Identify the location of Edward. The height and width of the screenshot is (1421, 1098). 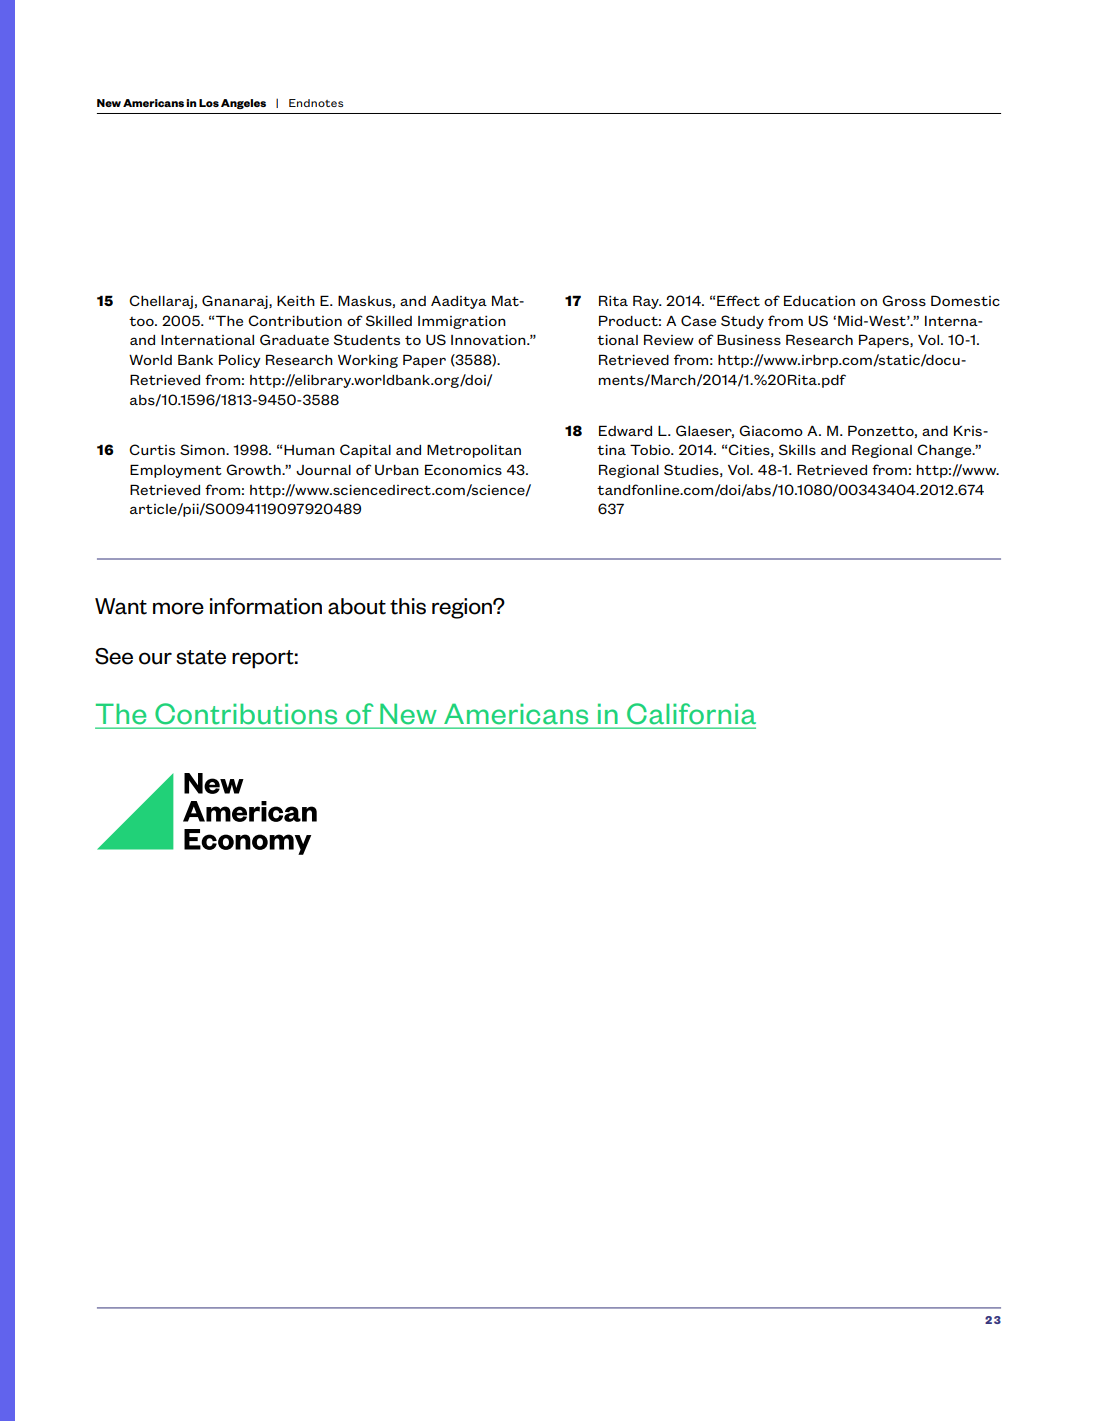
(625, 430).
